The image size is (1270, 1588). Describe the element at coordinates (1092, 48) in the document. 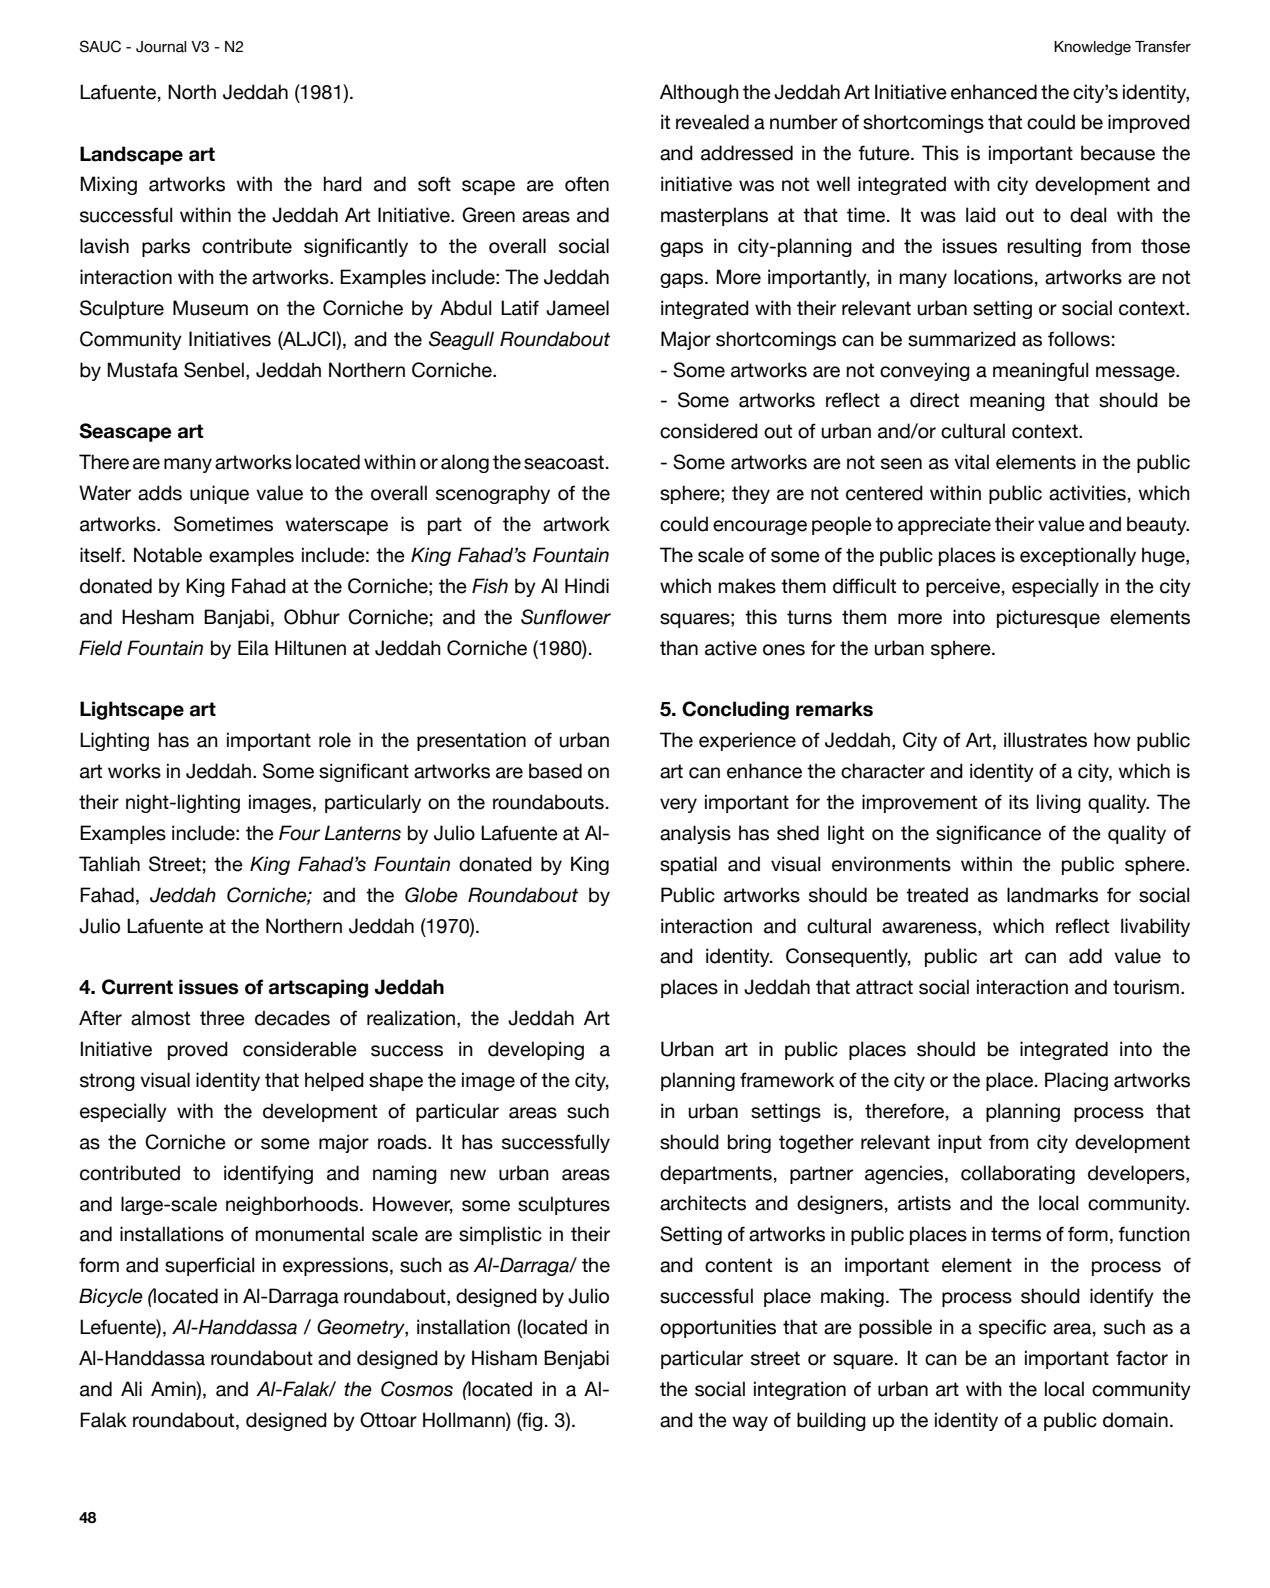

I see `Knowledge` at that location.
